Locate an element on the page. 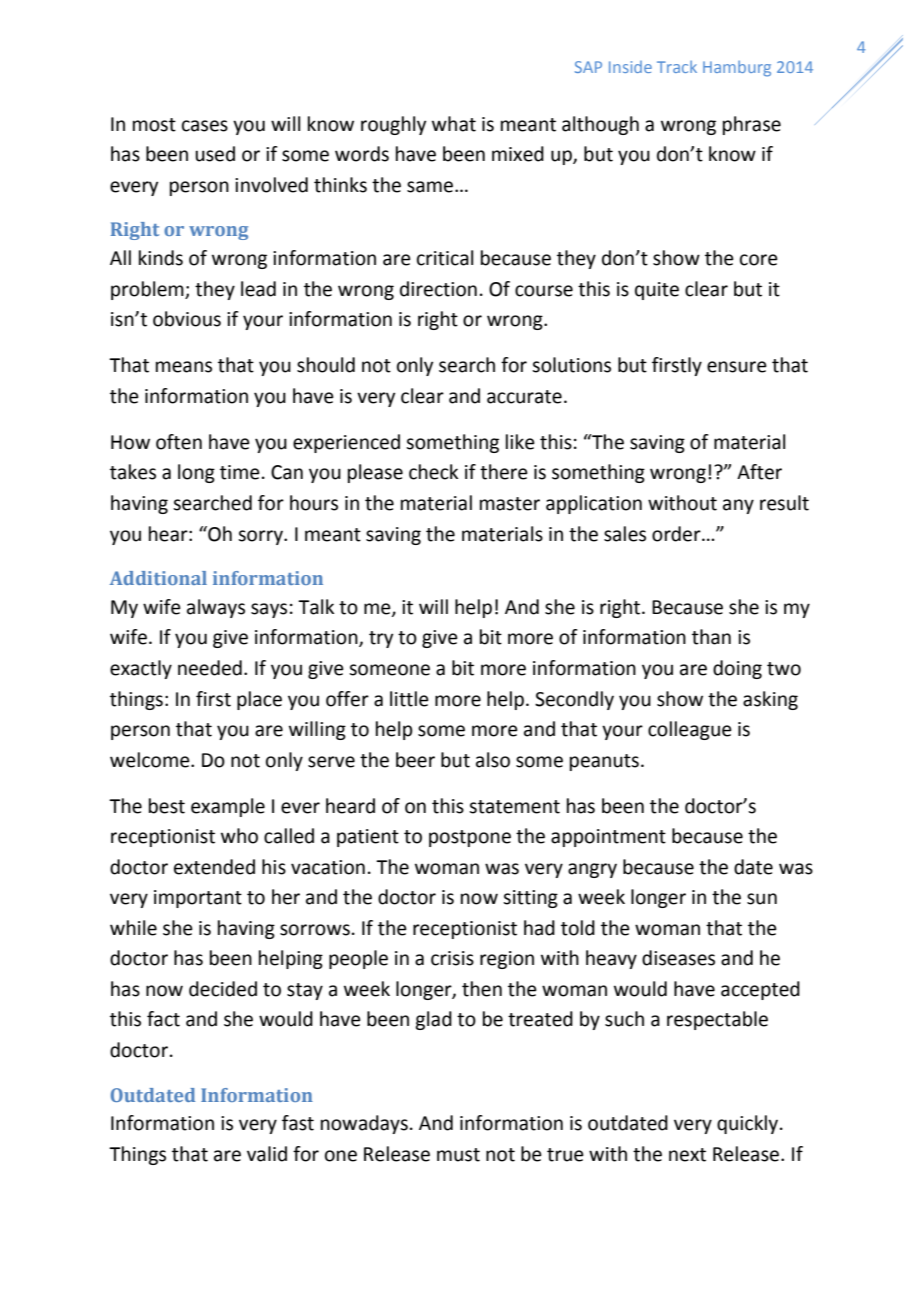 The width and height of the document is (924, 1308). valid is located at coordinates (267, 1154).
